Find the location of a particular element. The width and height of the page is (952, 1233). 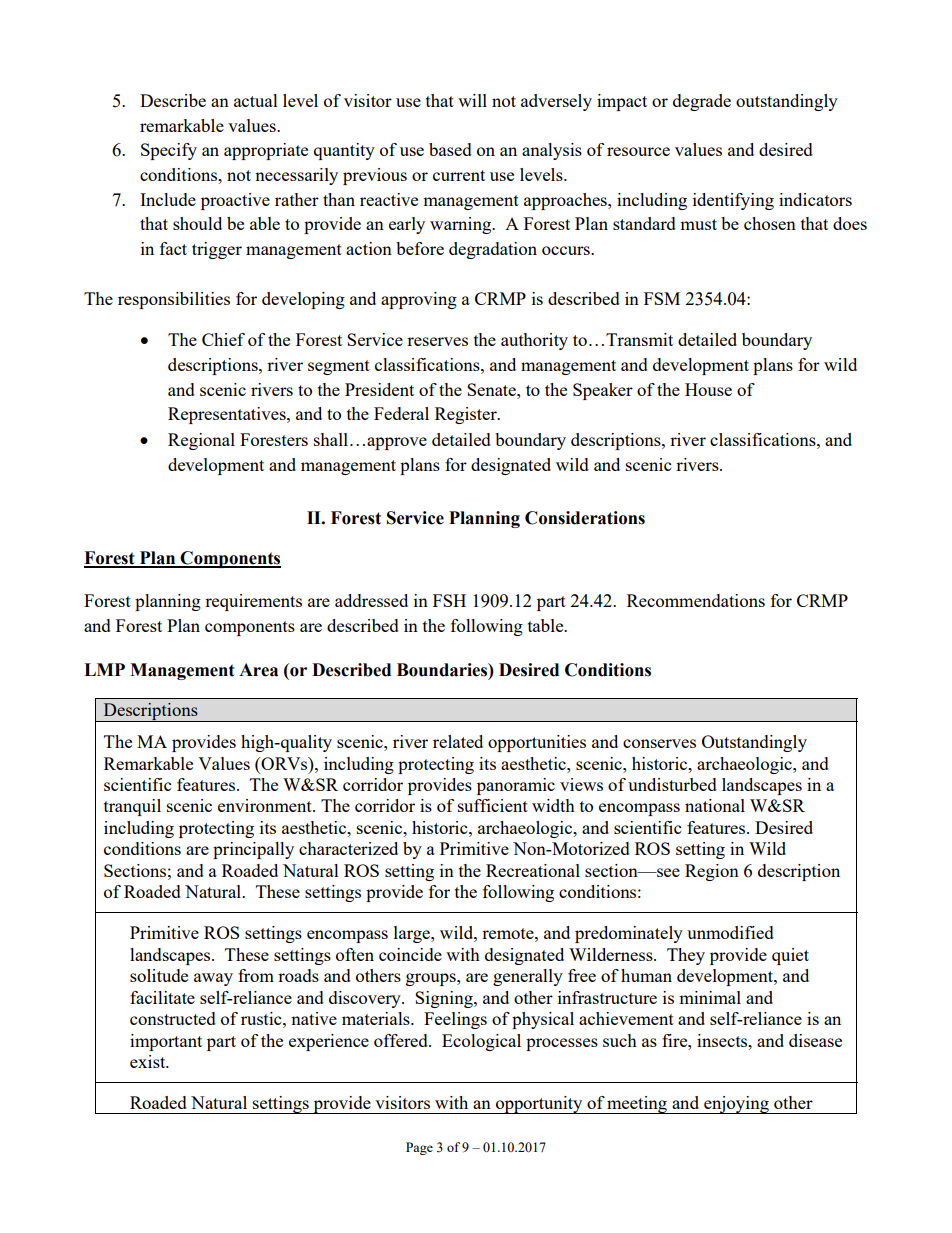

FSH is located at coordinates (449, 600).
